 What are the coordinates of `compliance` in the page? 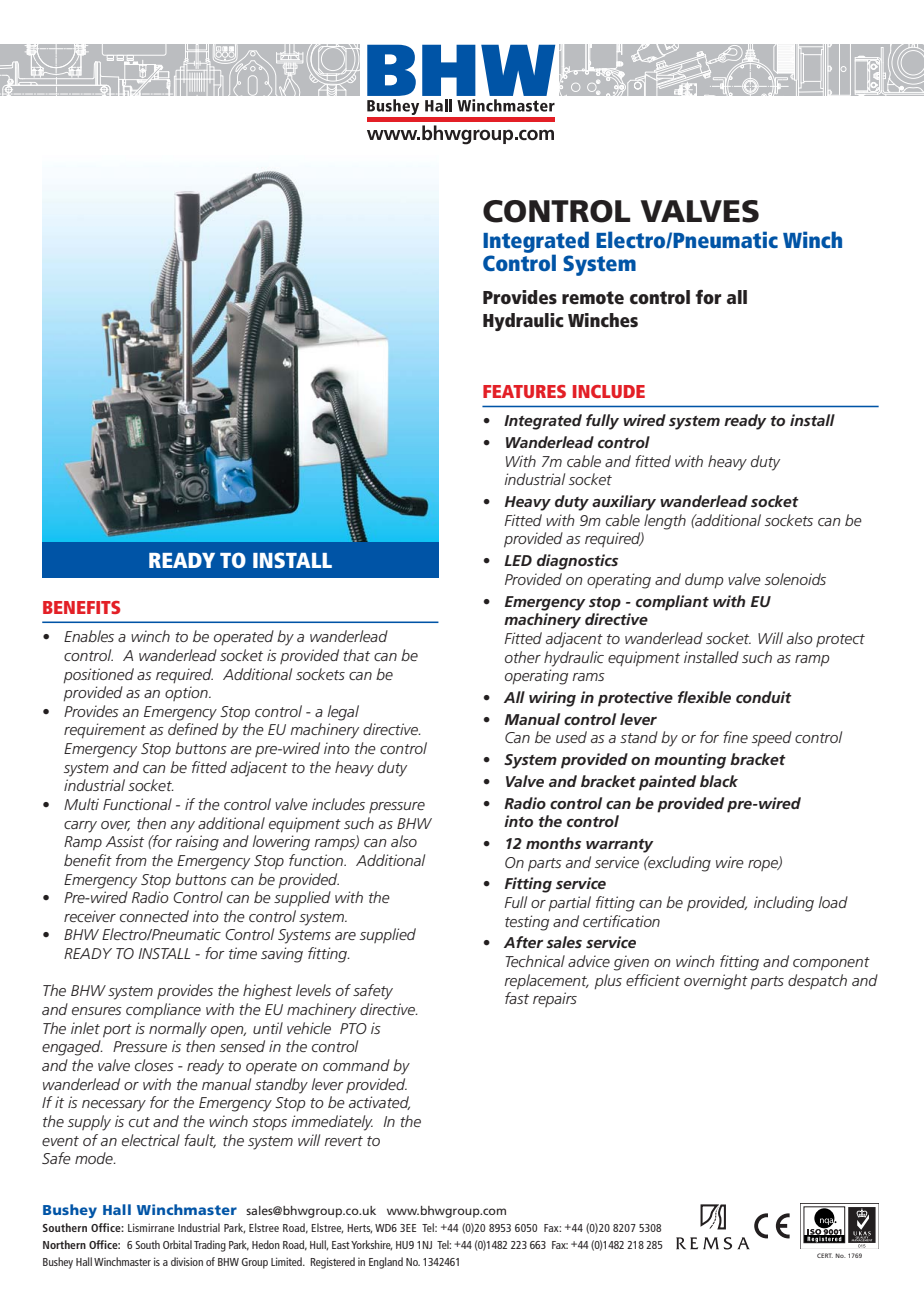 It's located at (163, 1011).
